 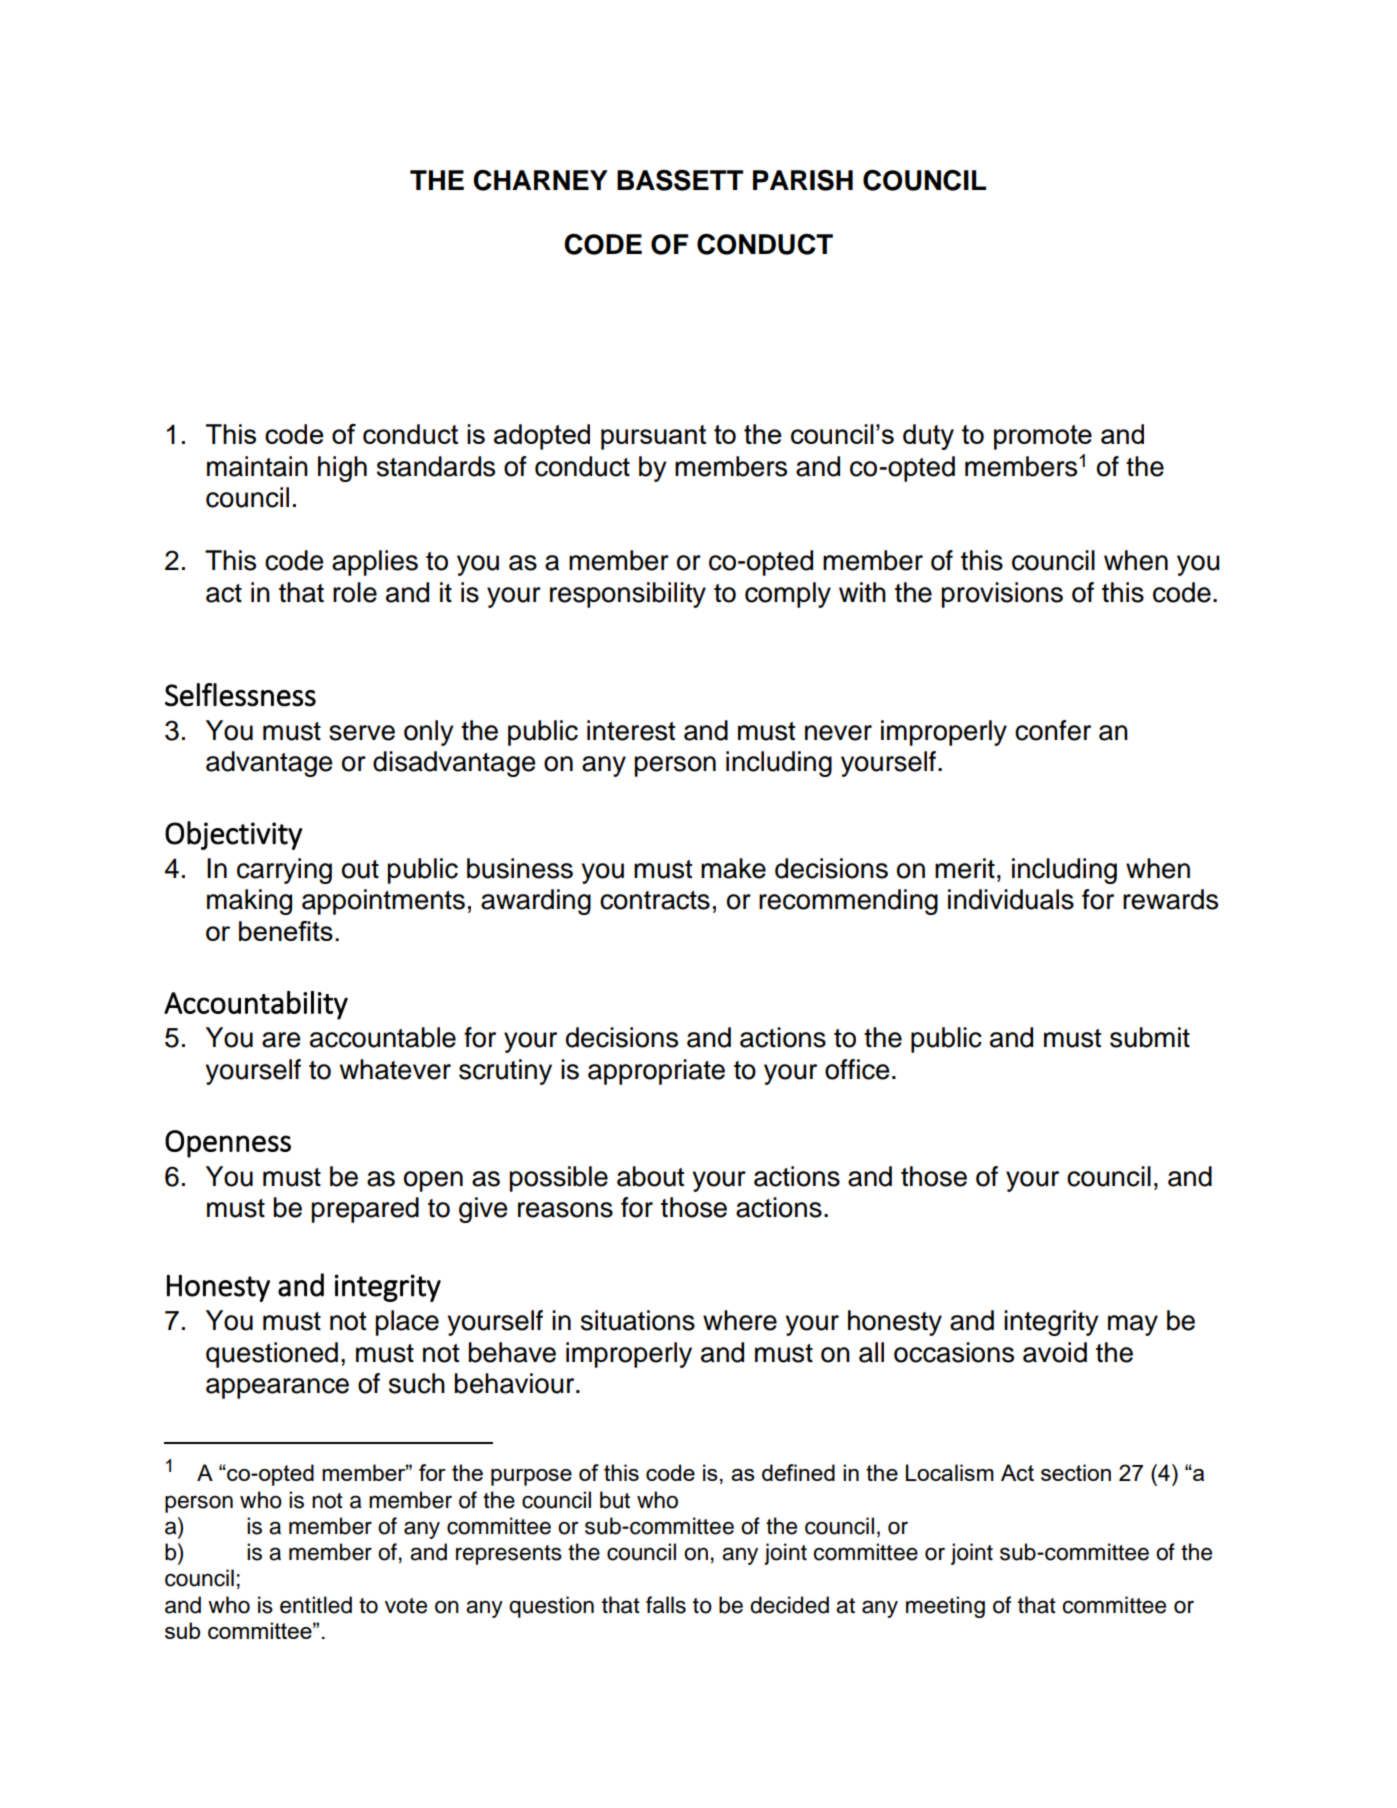 I want to click on PARISH, so click(x=803, y=180).
